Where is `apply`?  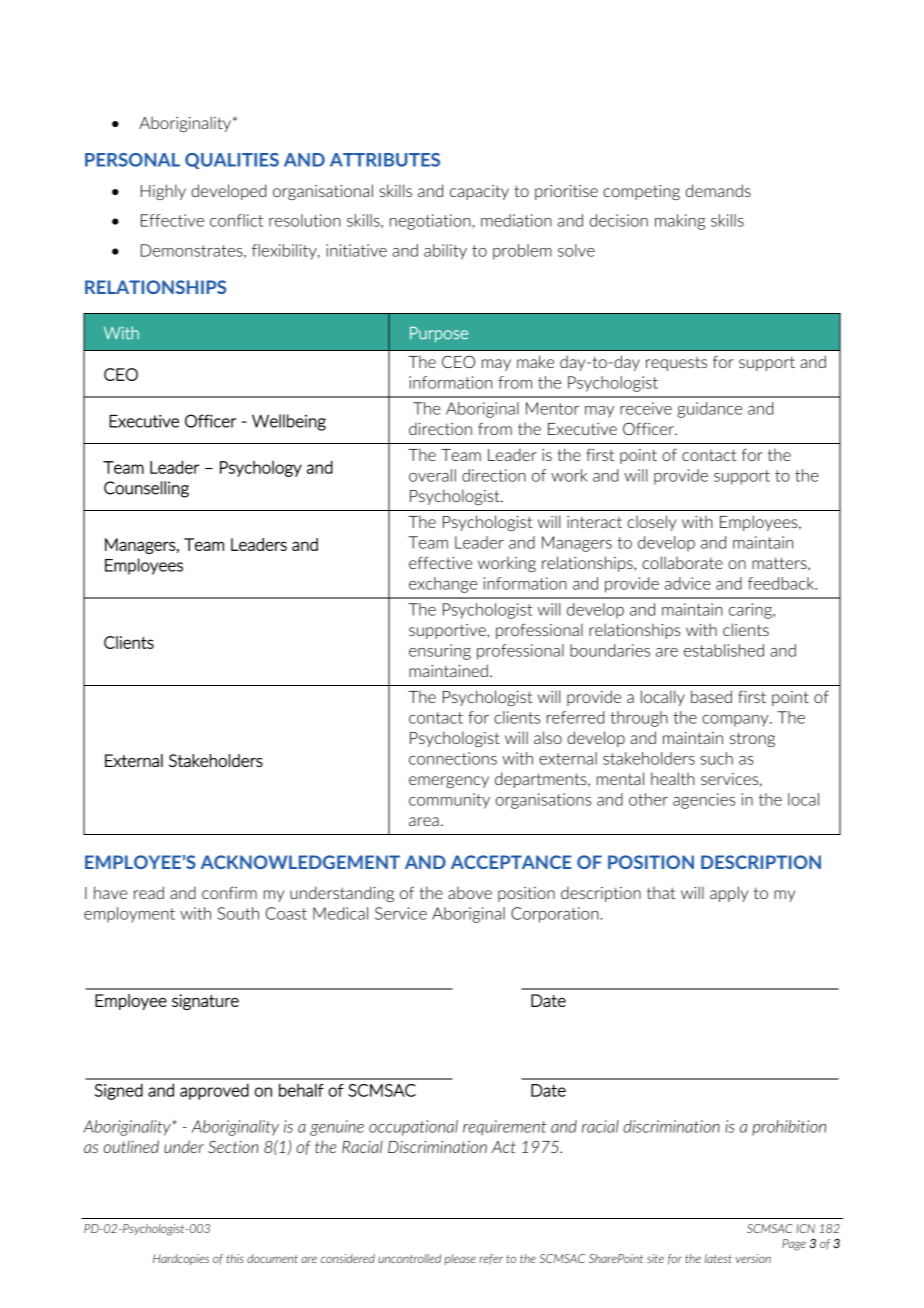 apply is located at coordinates (729, 894).
